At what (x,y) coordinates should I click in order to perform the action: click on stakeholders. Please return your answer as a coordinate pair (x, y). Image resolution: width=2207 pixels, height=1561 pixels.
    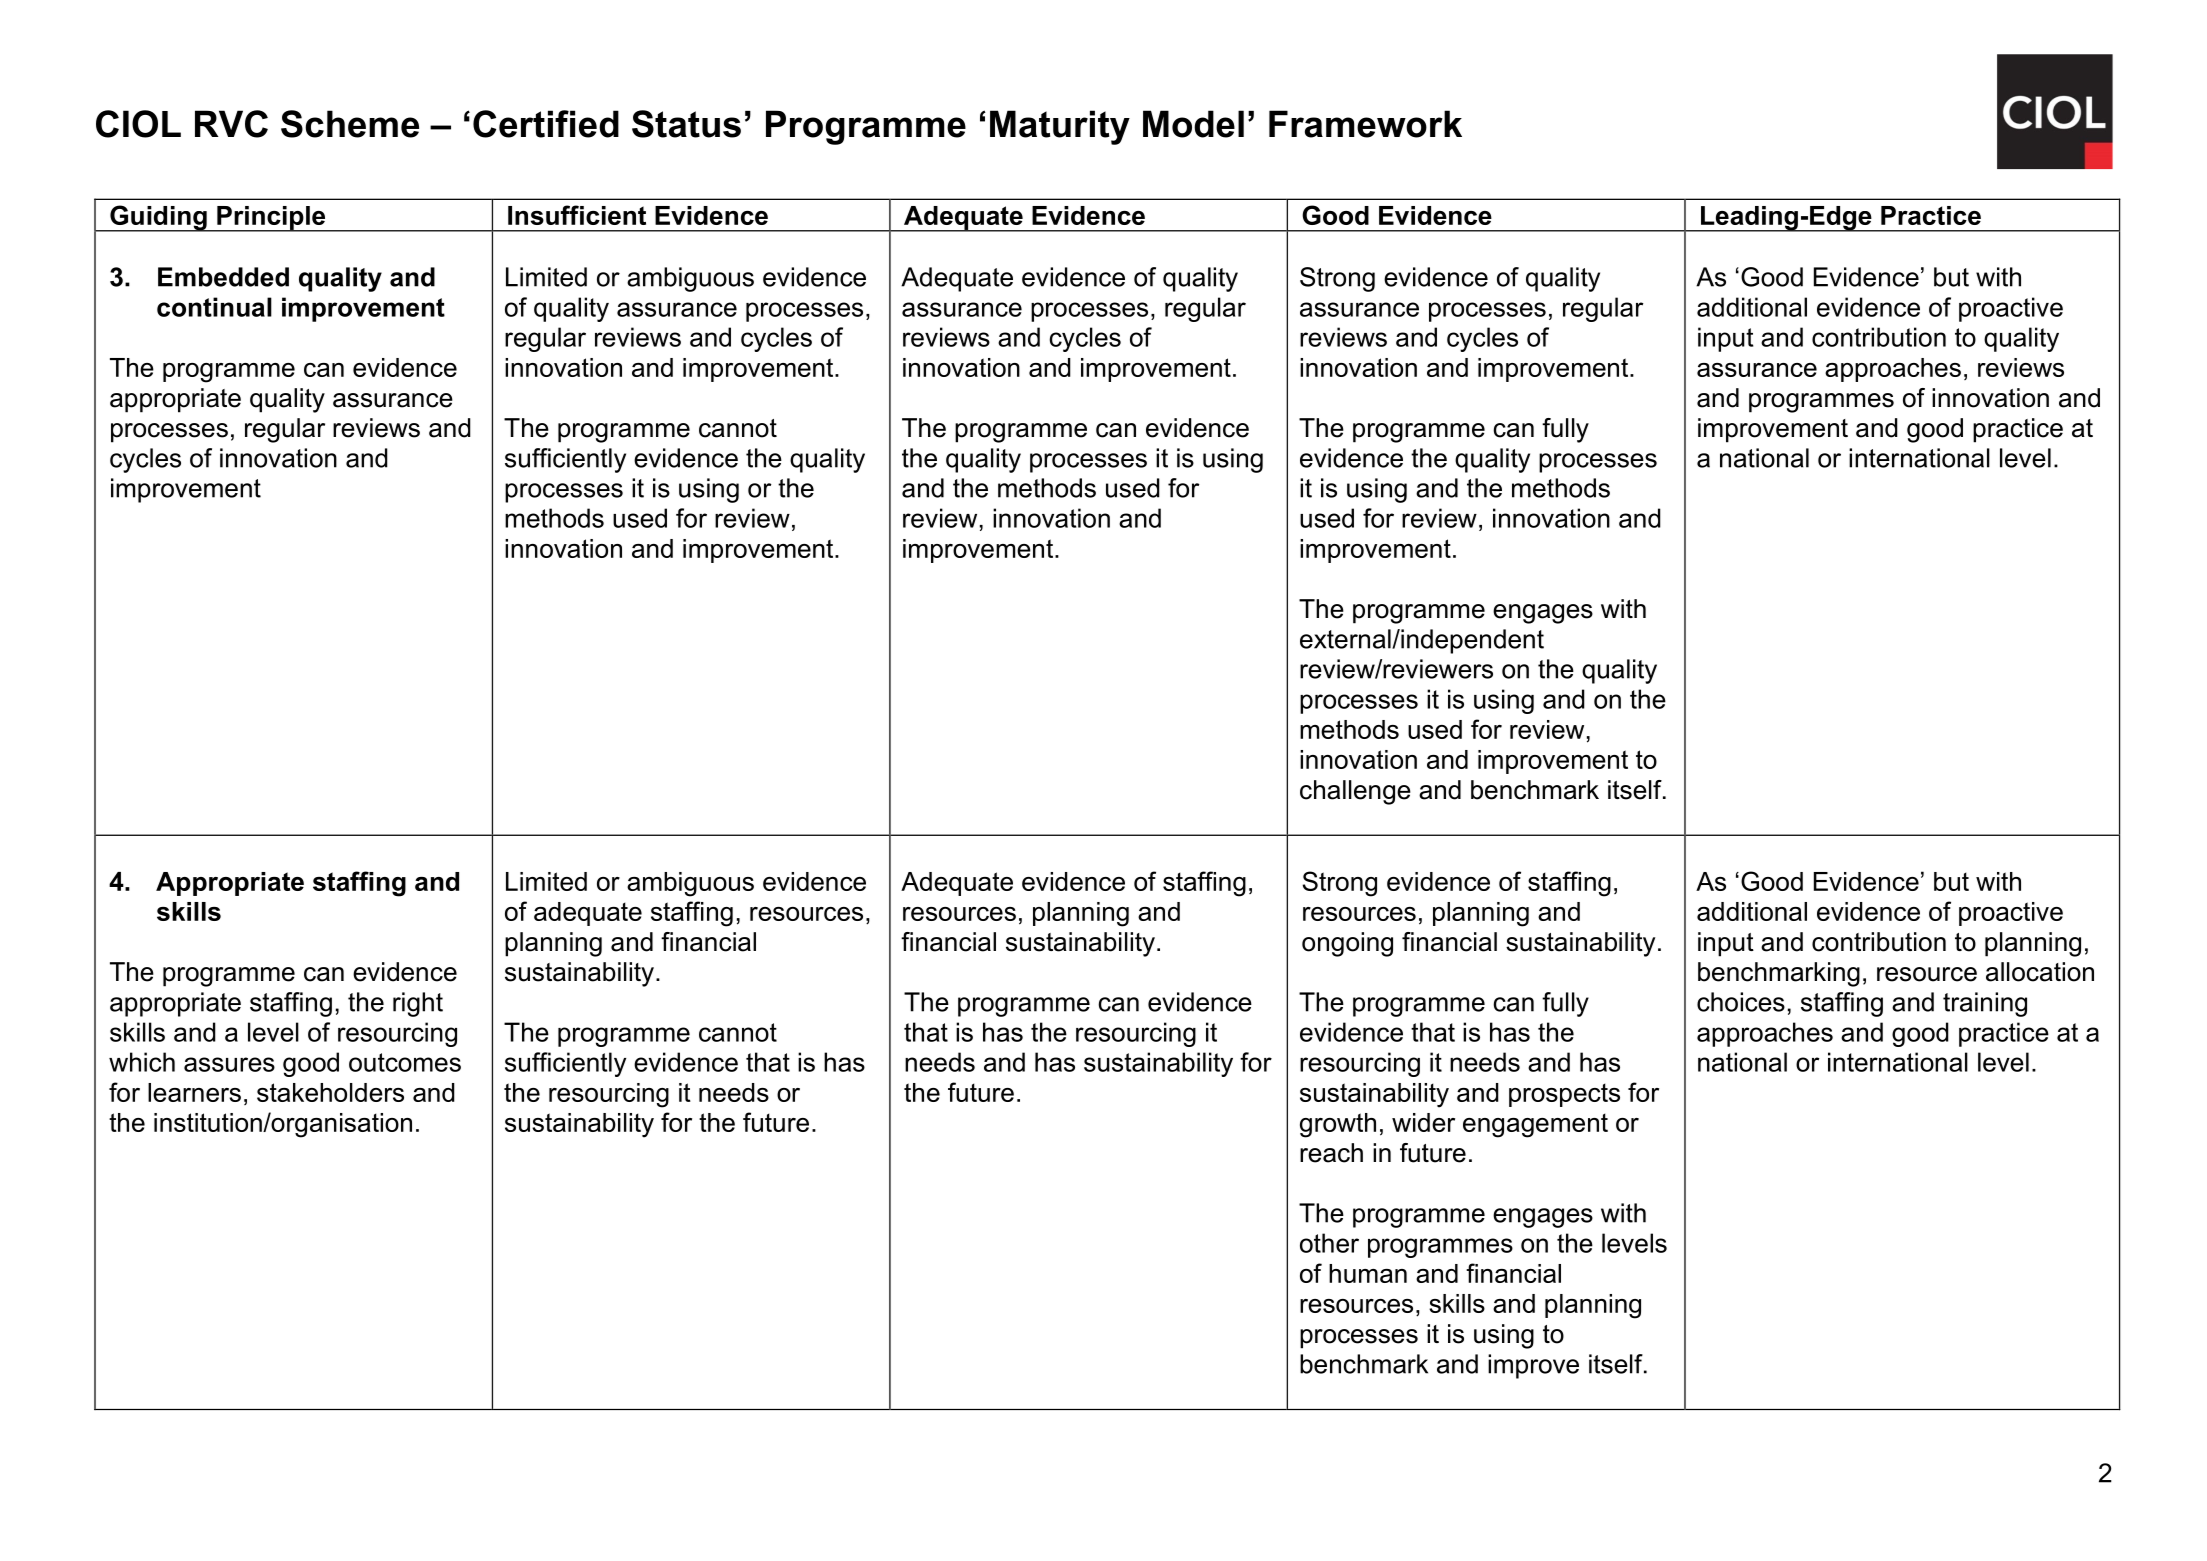
    Looking at the image, I should click on (330, 1092).
